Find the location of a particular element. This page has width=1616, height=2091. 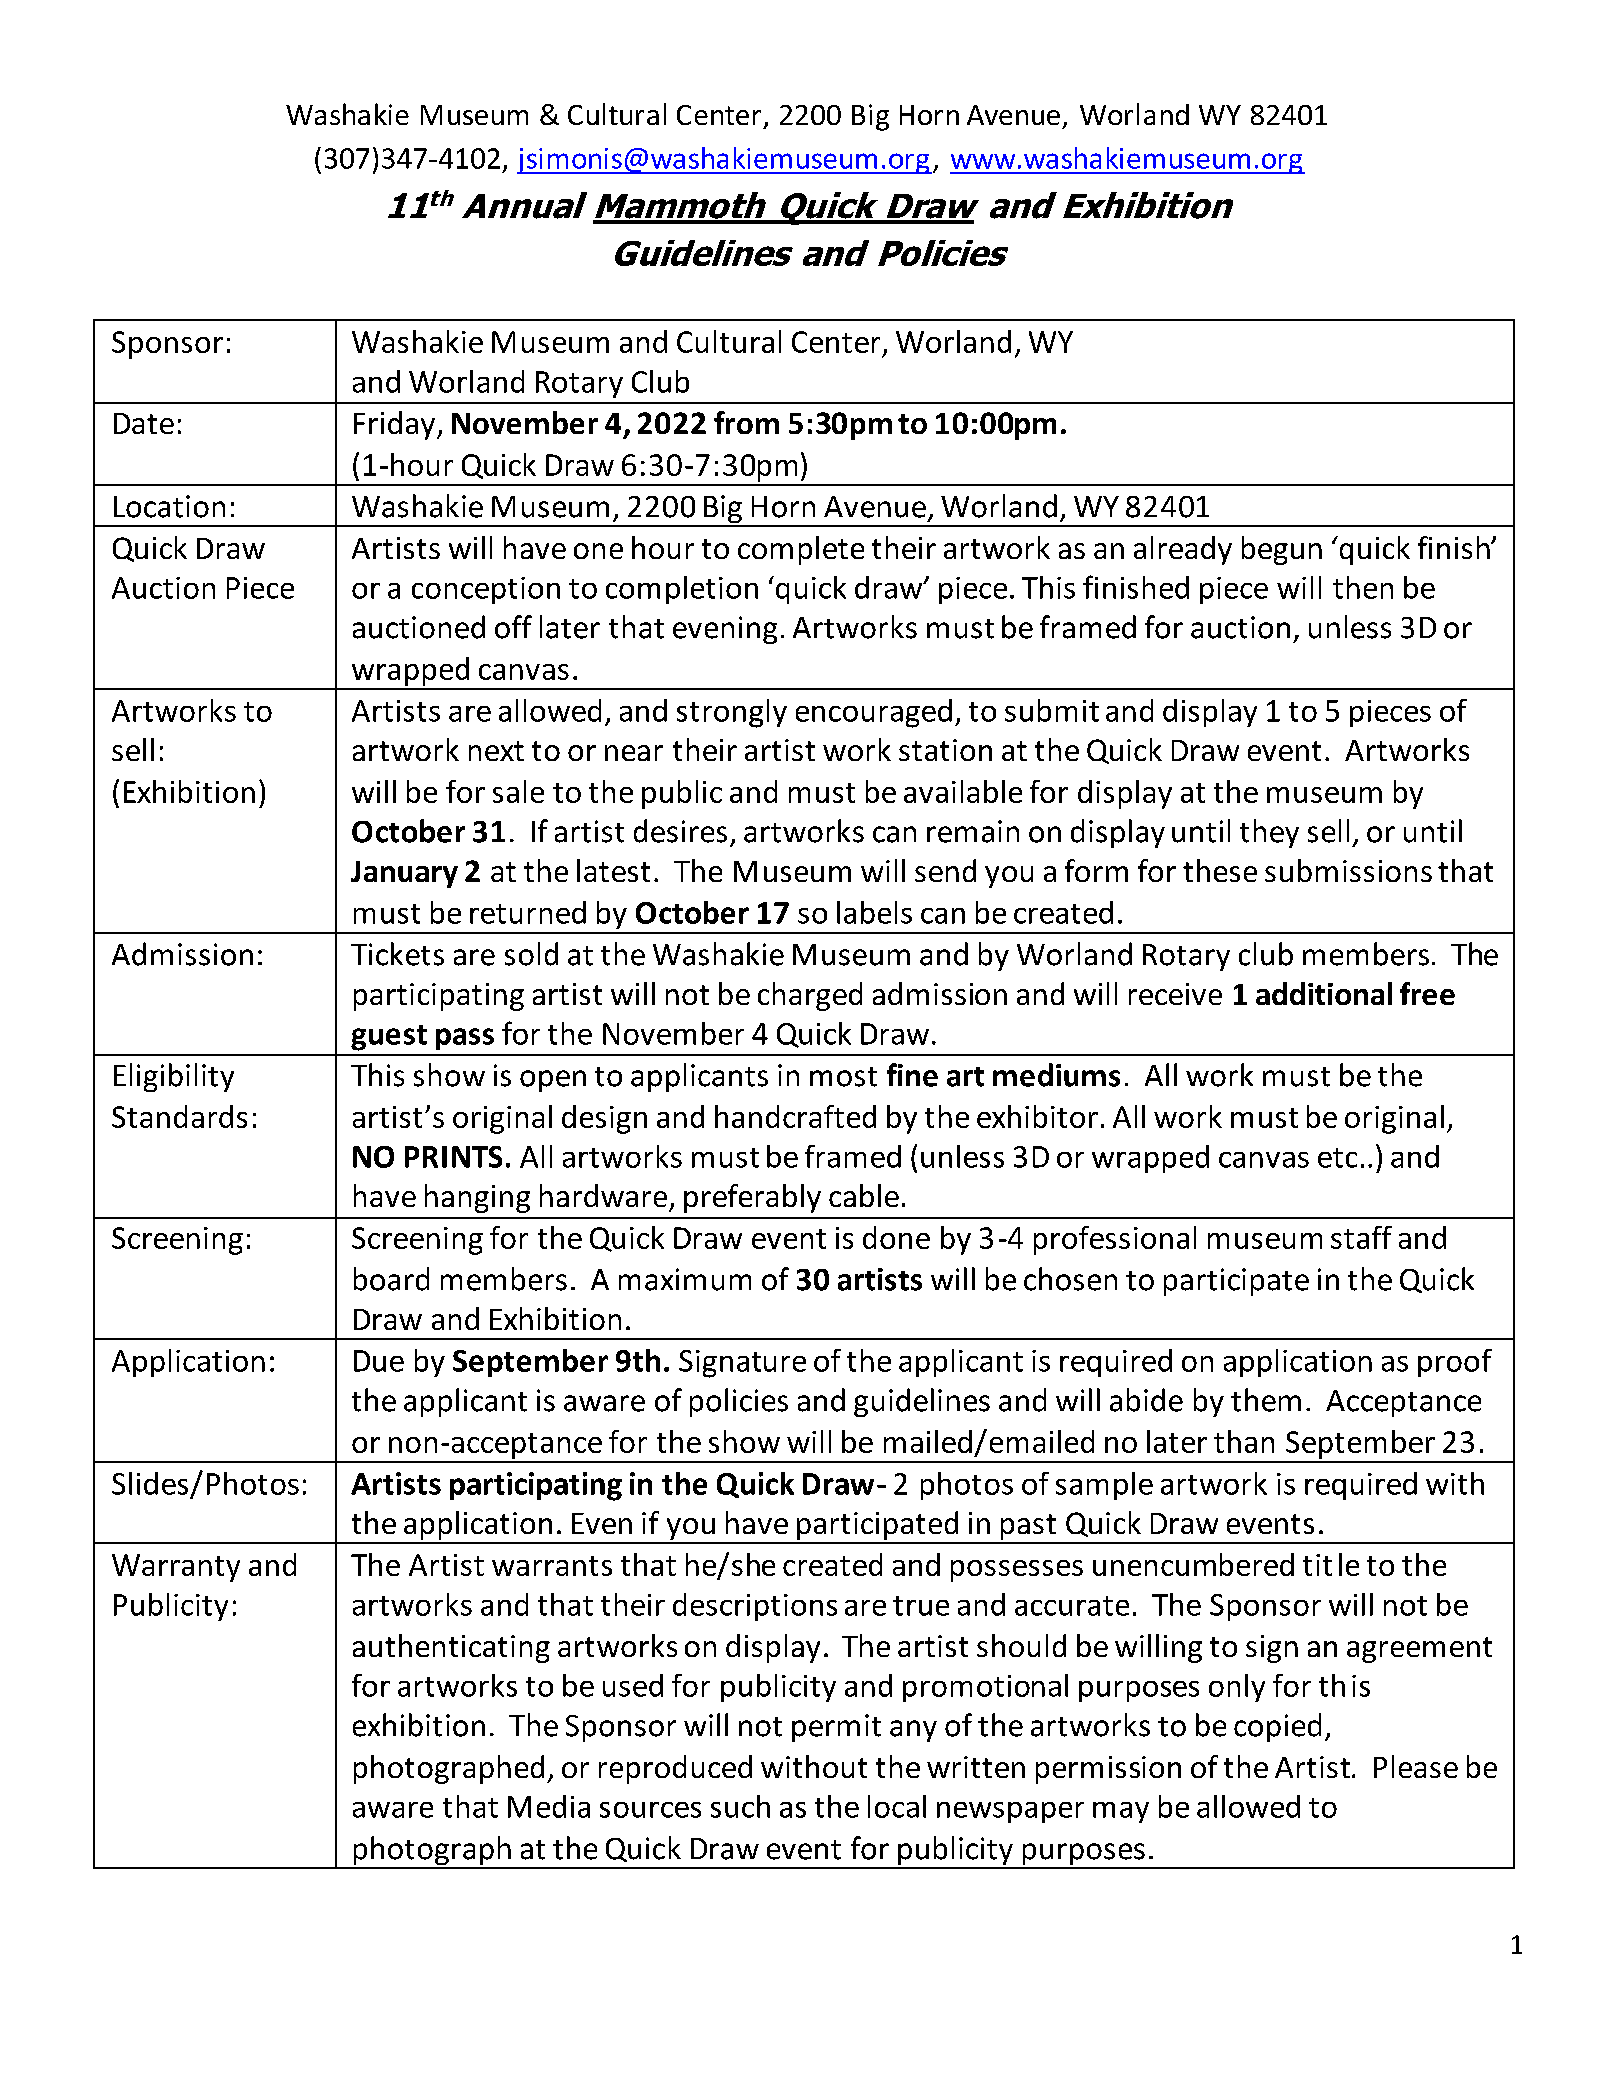

January is located at coordinates (404, 874).
